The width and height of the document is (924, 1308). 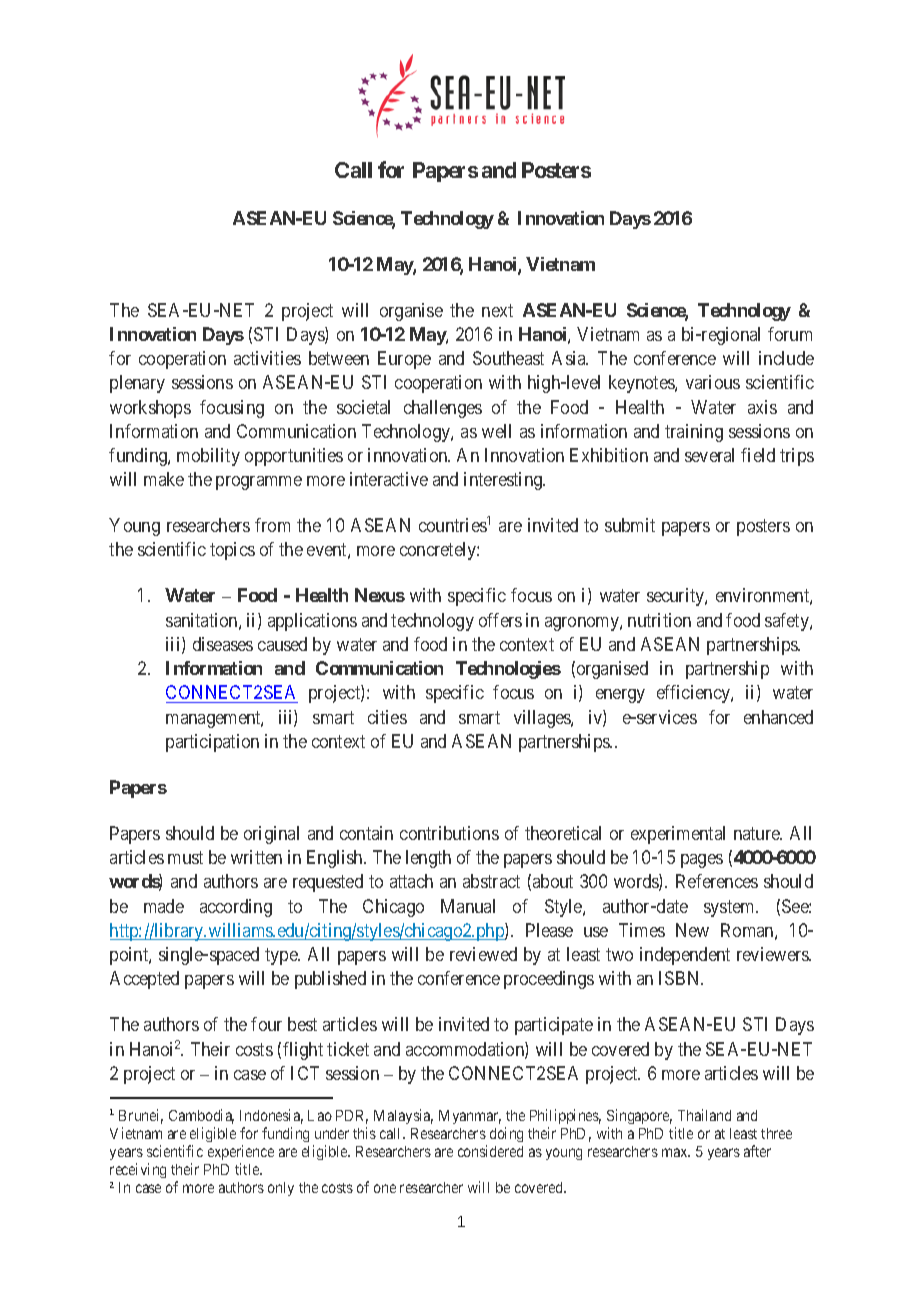 I want to click on enhanced, so click(x=778, y=717).
